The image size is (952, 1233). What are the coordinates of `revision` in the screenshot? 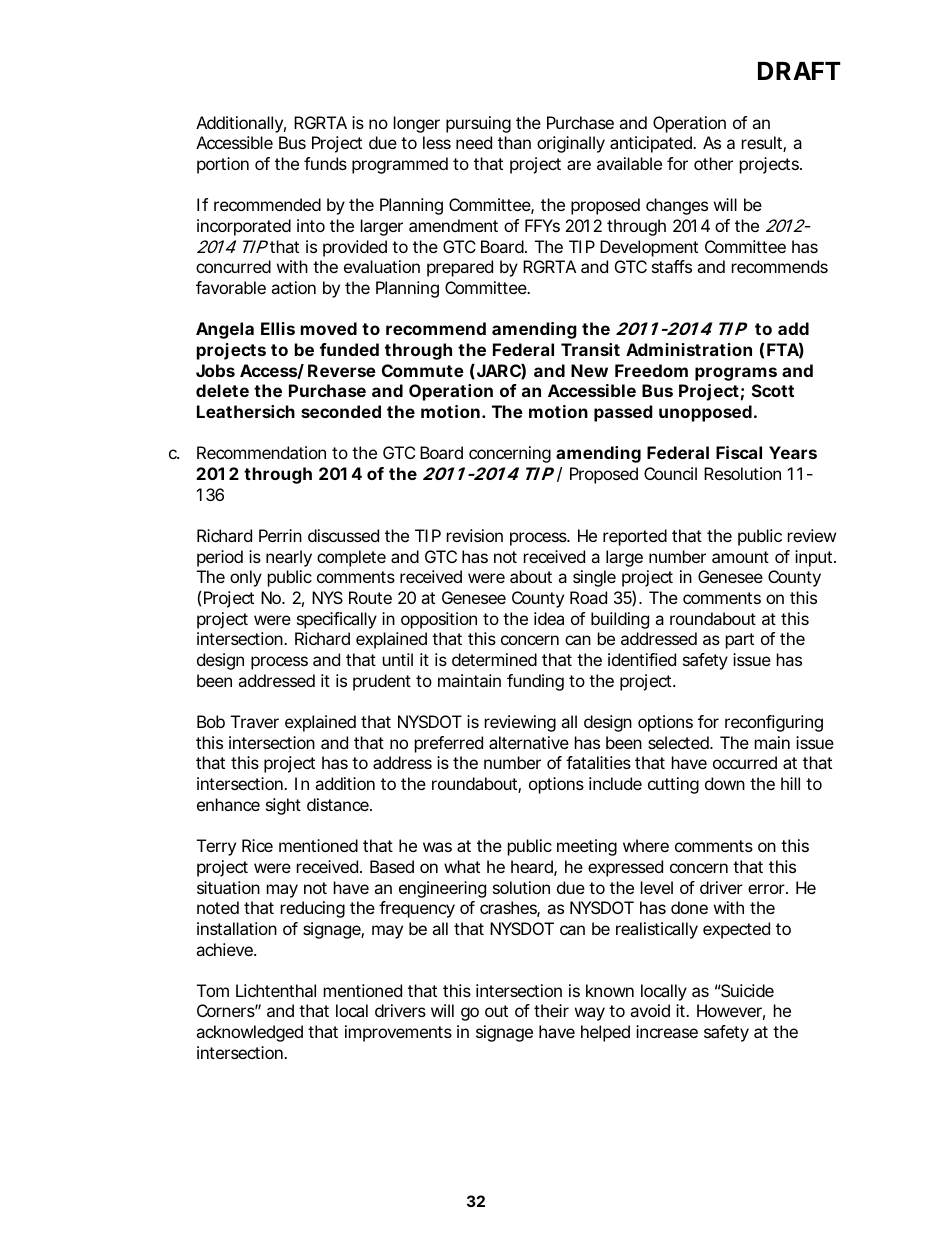 It's located at (475, 535).
